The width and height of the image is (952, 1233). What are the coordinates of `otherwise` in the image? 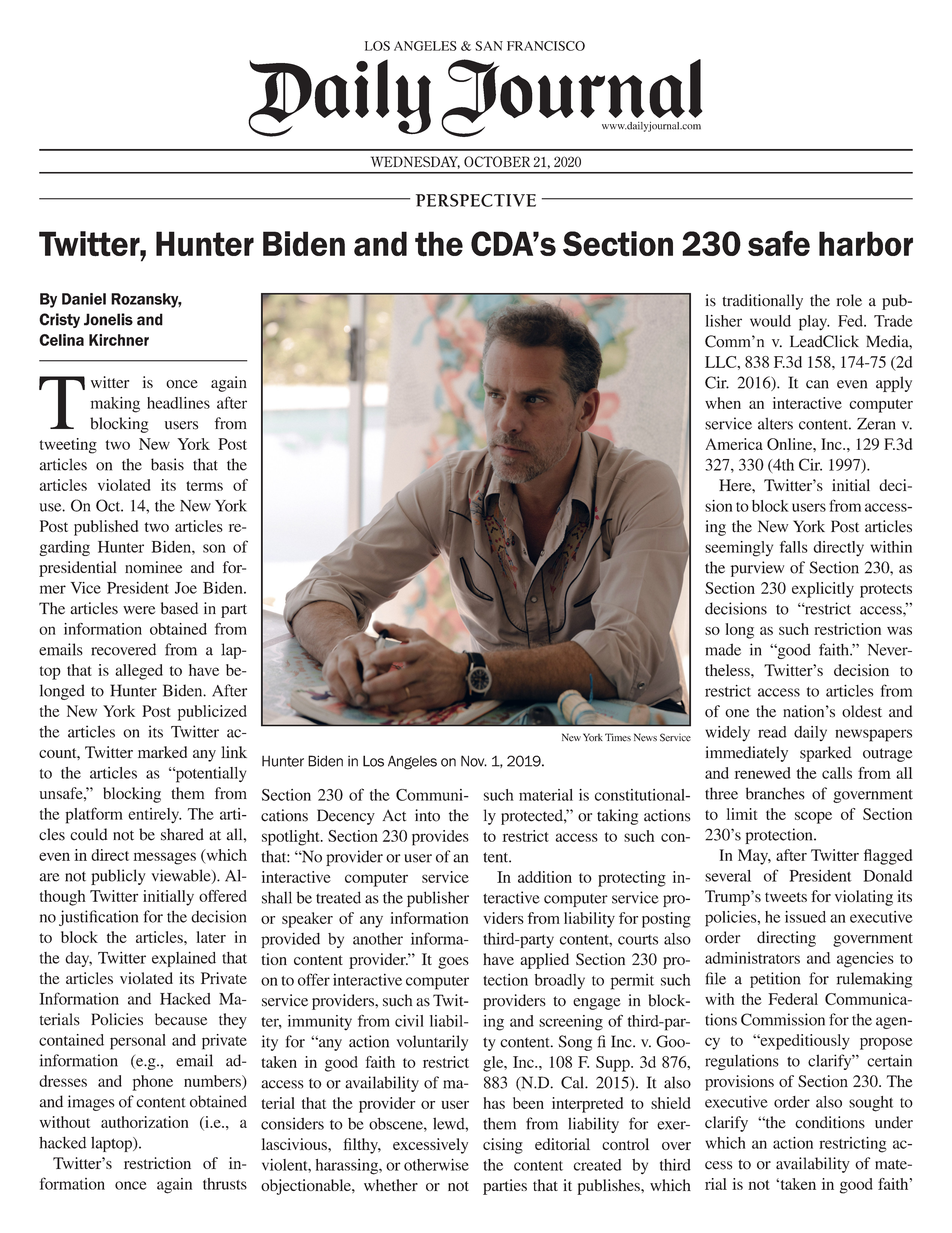 It's located at (436, 1164).
